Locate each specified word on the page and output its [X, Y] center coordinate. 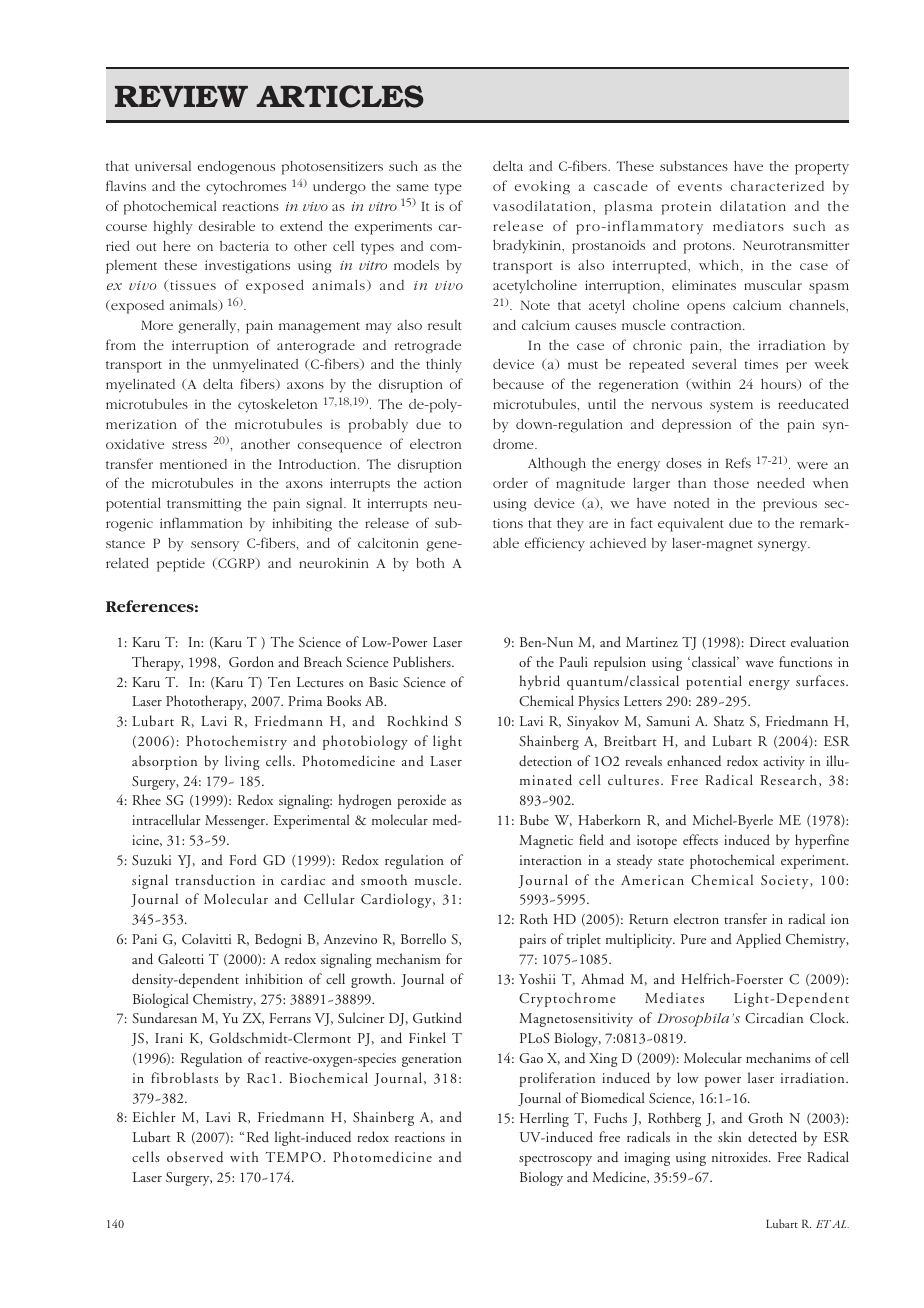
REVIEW [181, 96]
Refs [738, 462]
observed [195, 1156]
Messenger [236, 822]
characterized [777, 186]
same [413, 187]
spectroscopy [555, 1160]
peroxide [421, 801]
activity [784, 763]
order [510, 483]
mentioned [193, 464]
